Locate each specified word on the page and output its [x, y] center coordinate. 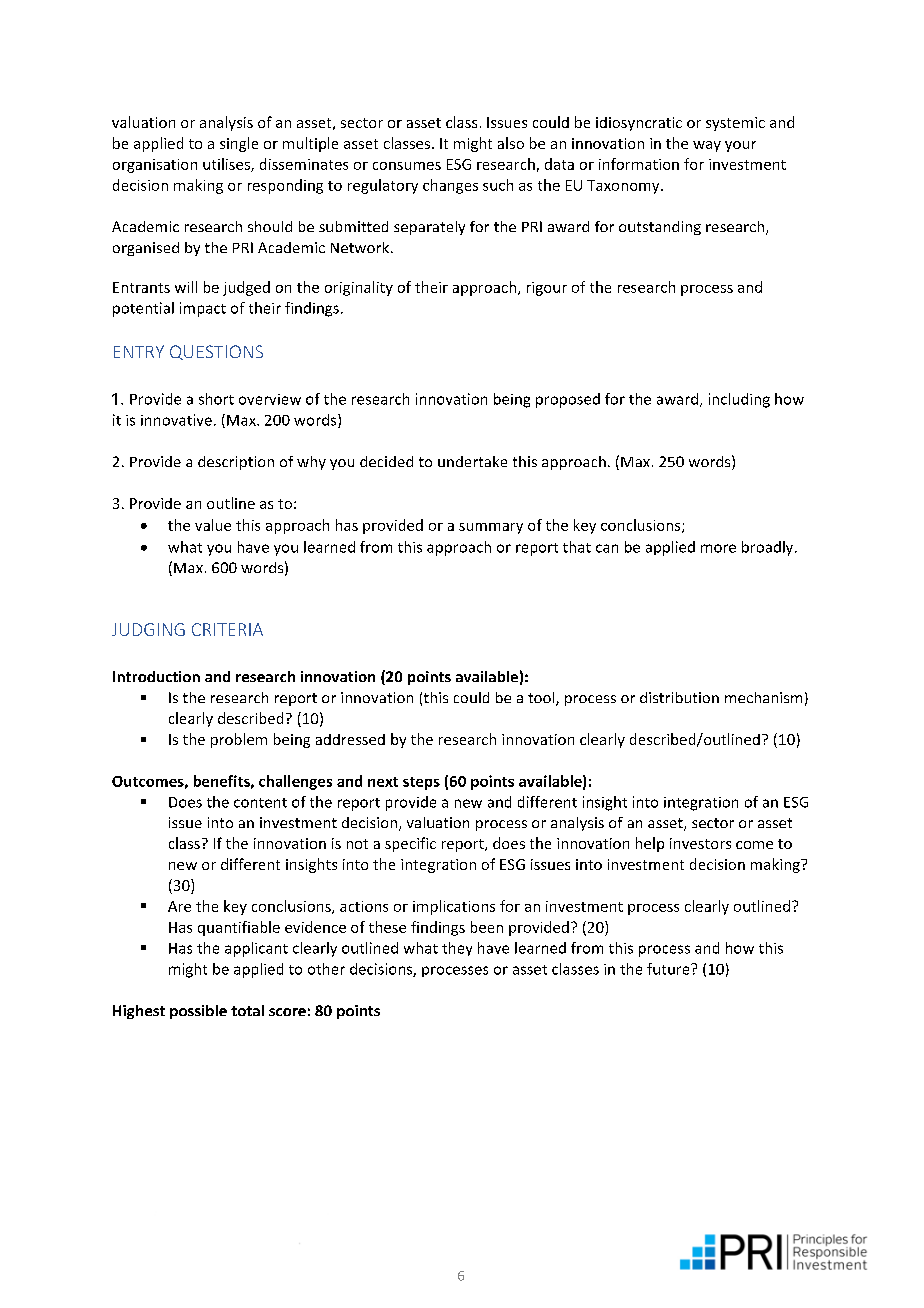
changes [450, 186]
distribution [679, 697]
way [707, 146]
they [457, 949]
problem [239, 740]
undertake [472, 461]
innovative [176, 420]
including [739, 400]
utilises [227, 165]
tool [542, 699]
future [669, 969]
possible [198, 1012]
